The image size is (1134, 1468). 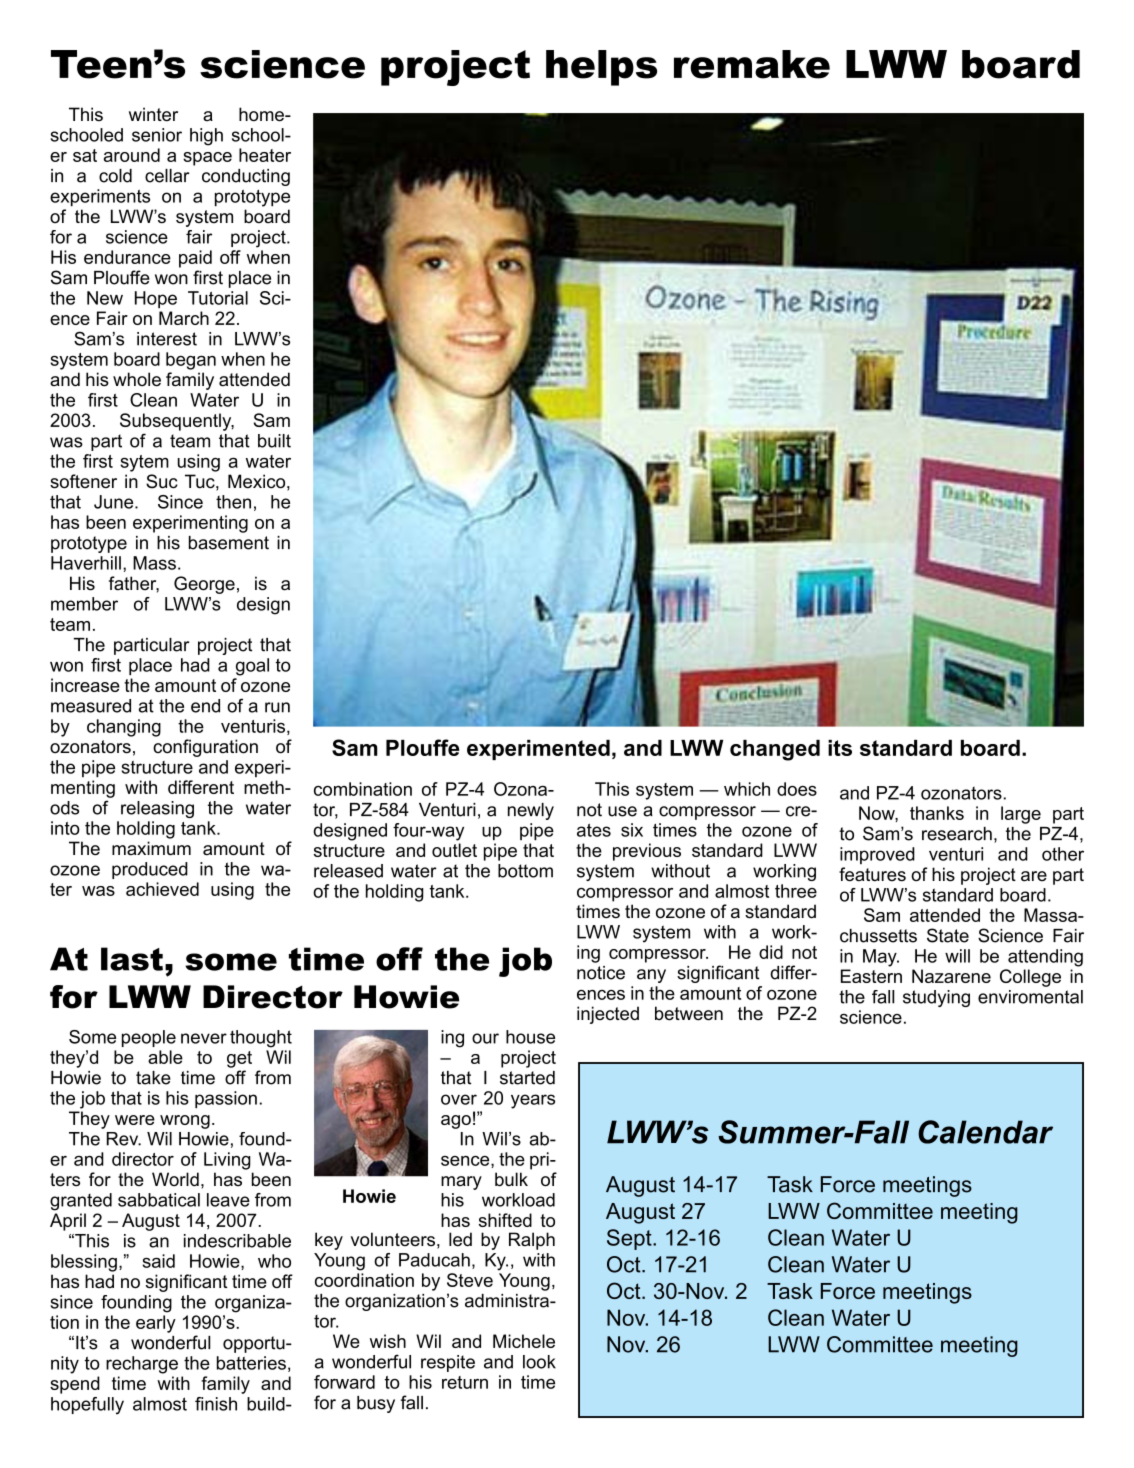 What do you see at coordinates (752, 64) in the screenshot?
I see `remake` at bounding box center [752, 64].
